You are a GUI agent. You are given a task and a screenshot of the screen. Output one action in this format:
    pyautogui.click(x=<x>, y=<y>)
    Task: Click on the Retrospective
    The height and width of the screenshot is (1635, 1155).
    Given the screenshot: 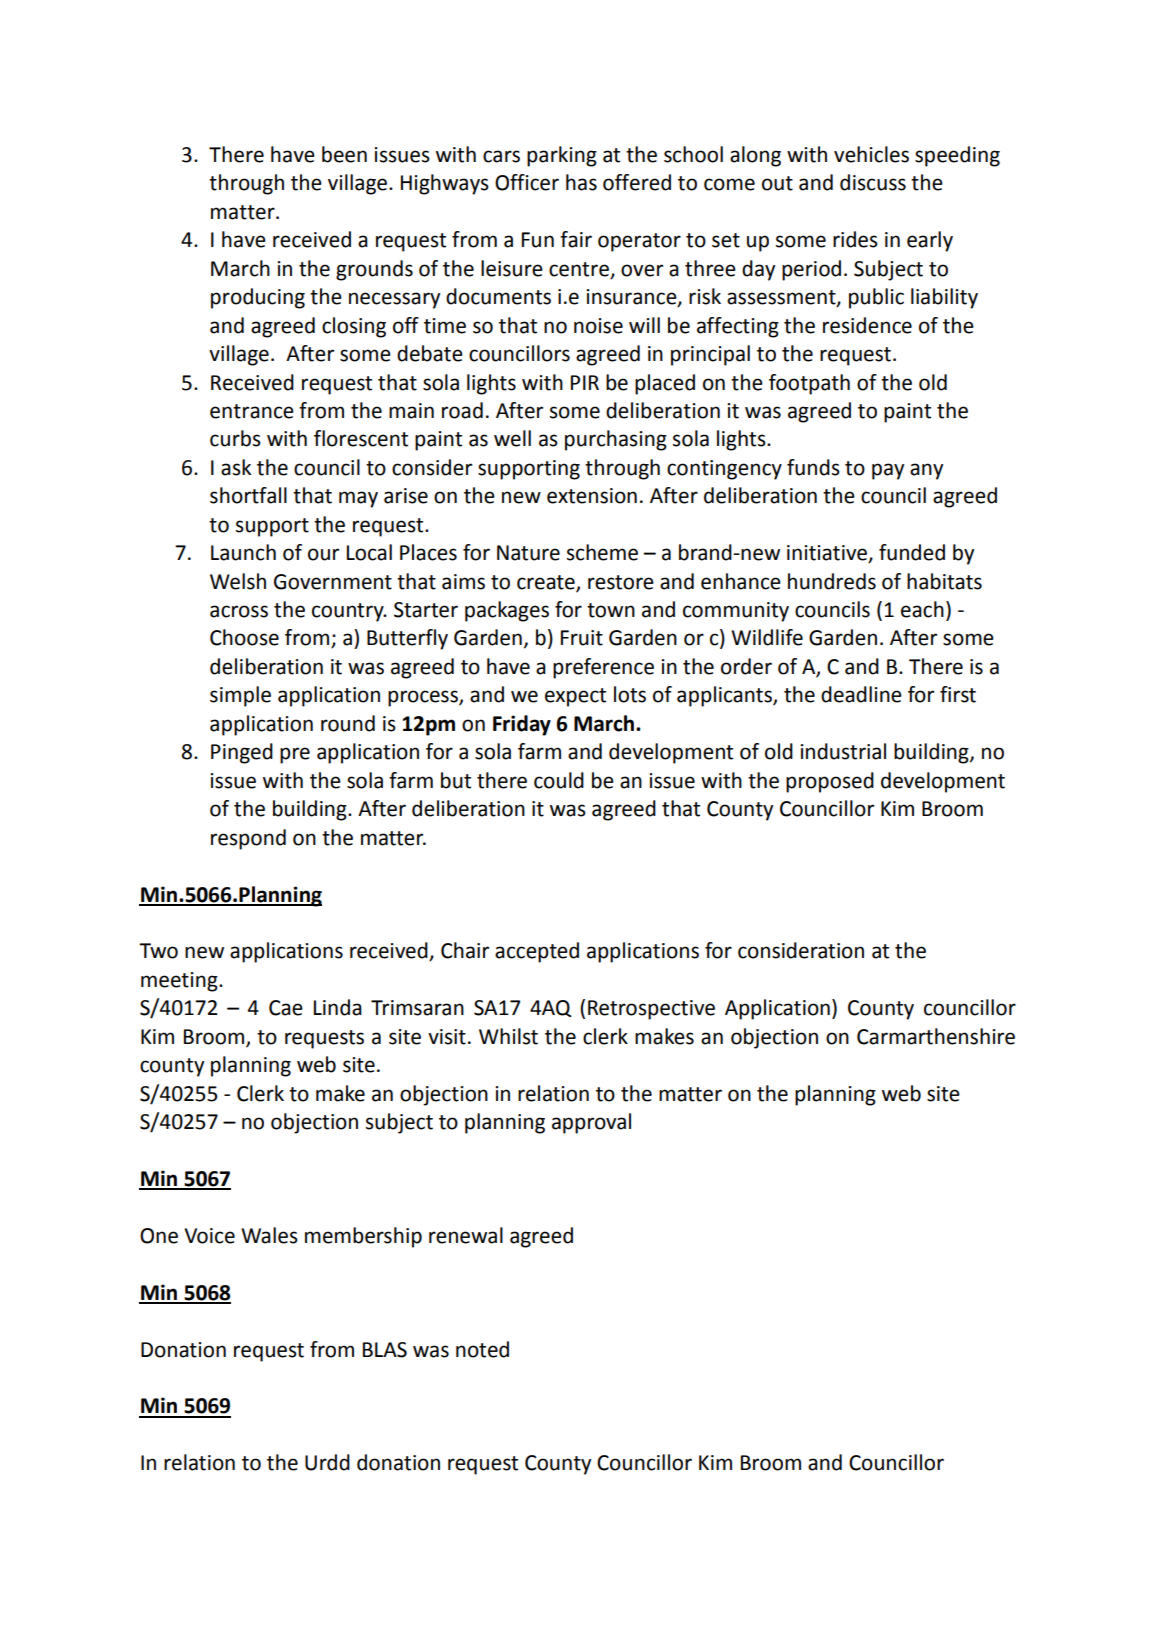 What is the action you would take?
    pyautogui.click(x=651, y=1010)
